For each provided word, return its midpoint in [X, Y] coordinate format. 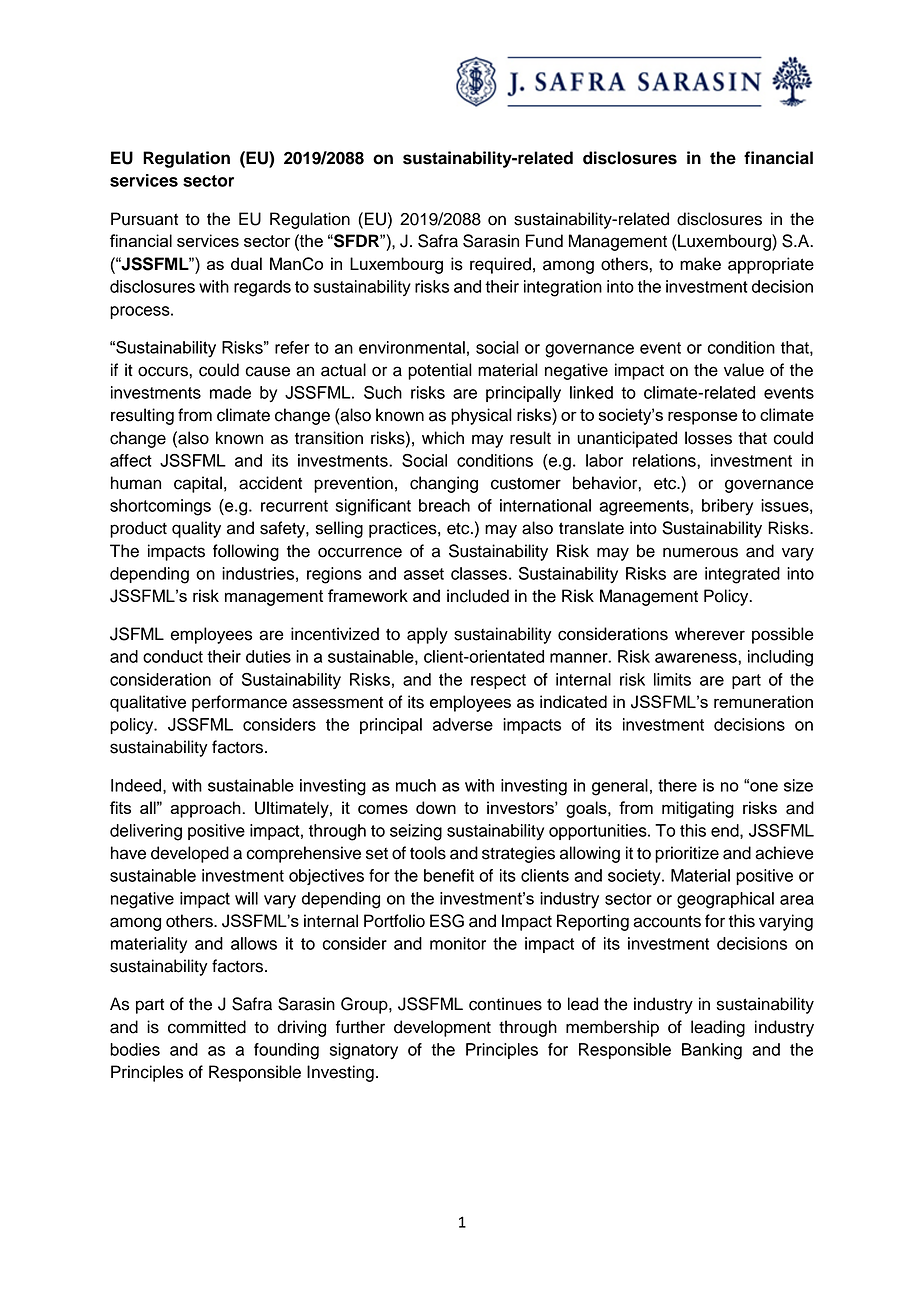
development [442, 1028]
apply [427, 635]
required [500, 265]
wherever [710, 634]
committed [207, 1027]
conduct [173, 656]
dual [246, 263]
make [700, 264]
